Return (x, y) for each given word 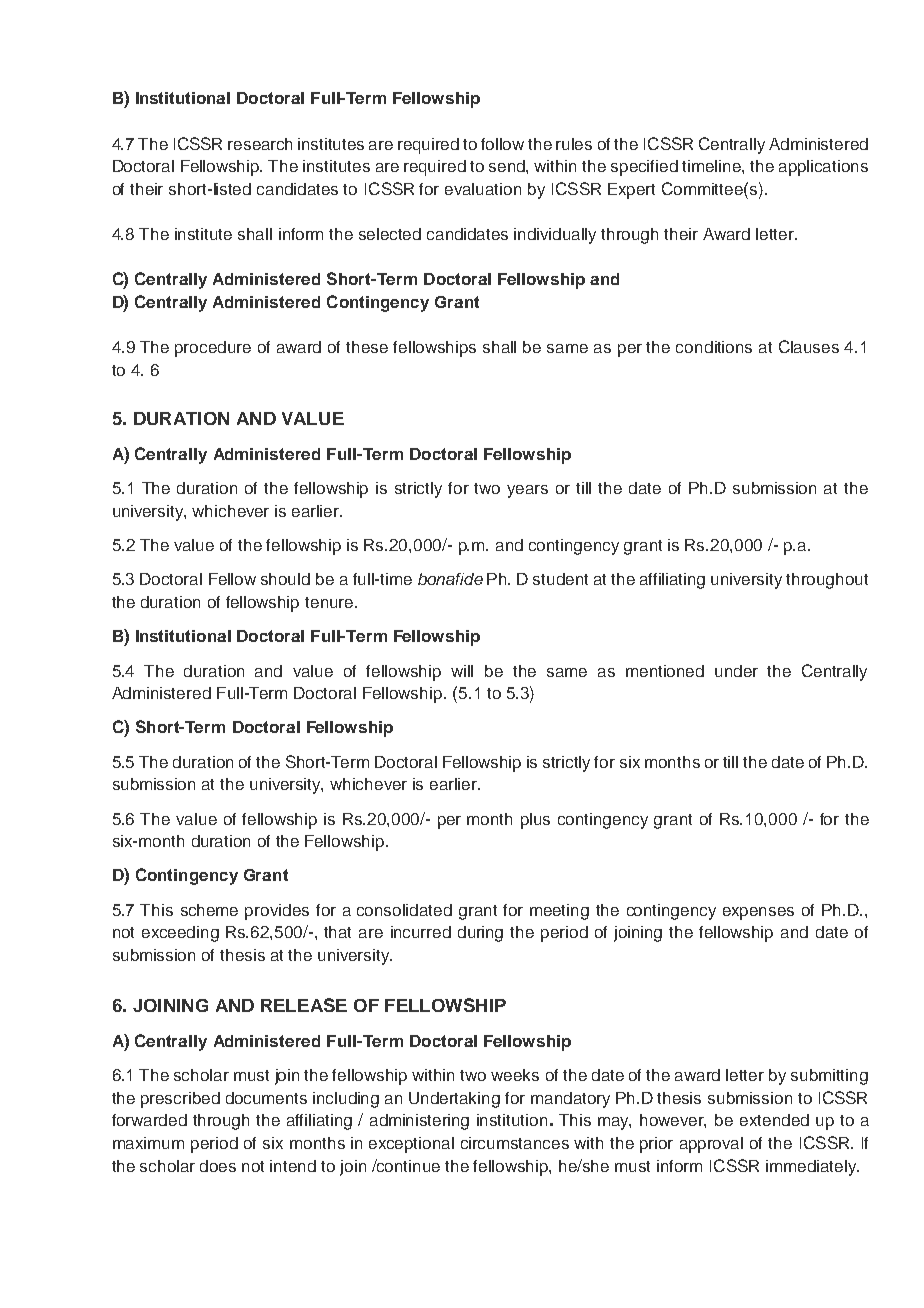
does (218, 1166)
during (480, 934)
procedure (213, 349)
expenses (758, 913)
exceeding (180, 934)
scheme (209, 910)
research (260, 144)
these (367, 347)
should (285, 579)
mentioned (665, 671)
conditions (714, 347)
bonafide (450, 579)
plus (535, 821)
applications (823, 168)
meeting (559, 912)
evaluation (483, 189)
